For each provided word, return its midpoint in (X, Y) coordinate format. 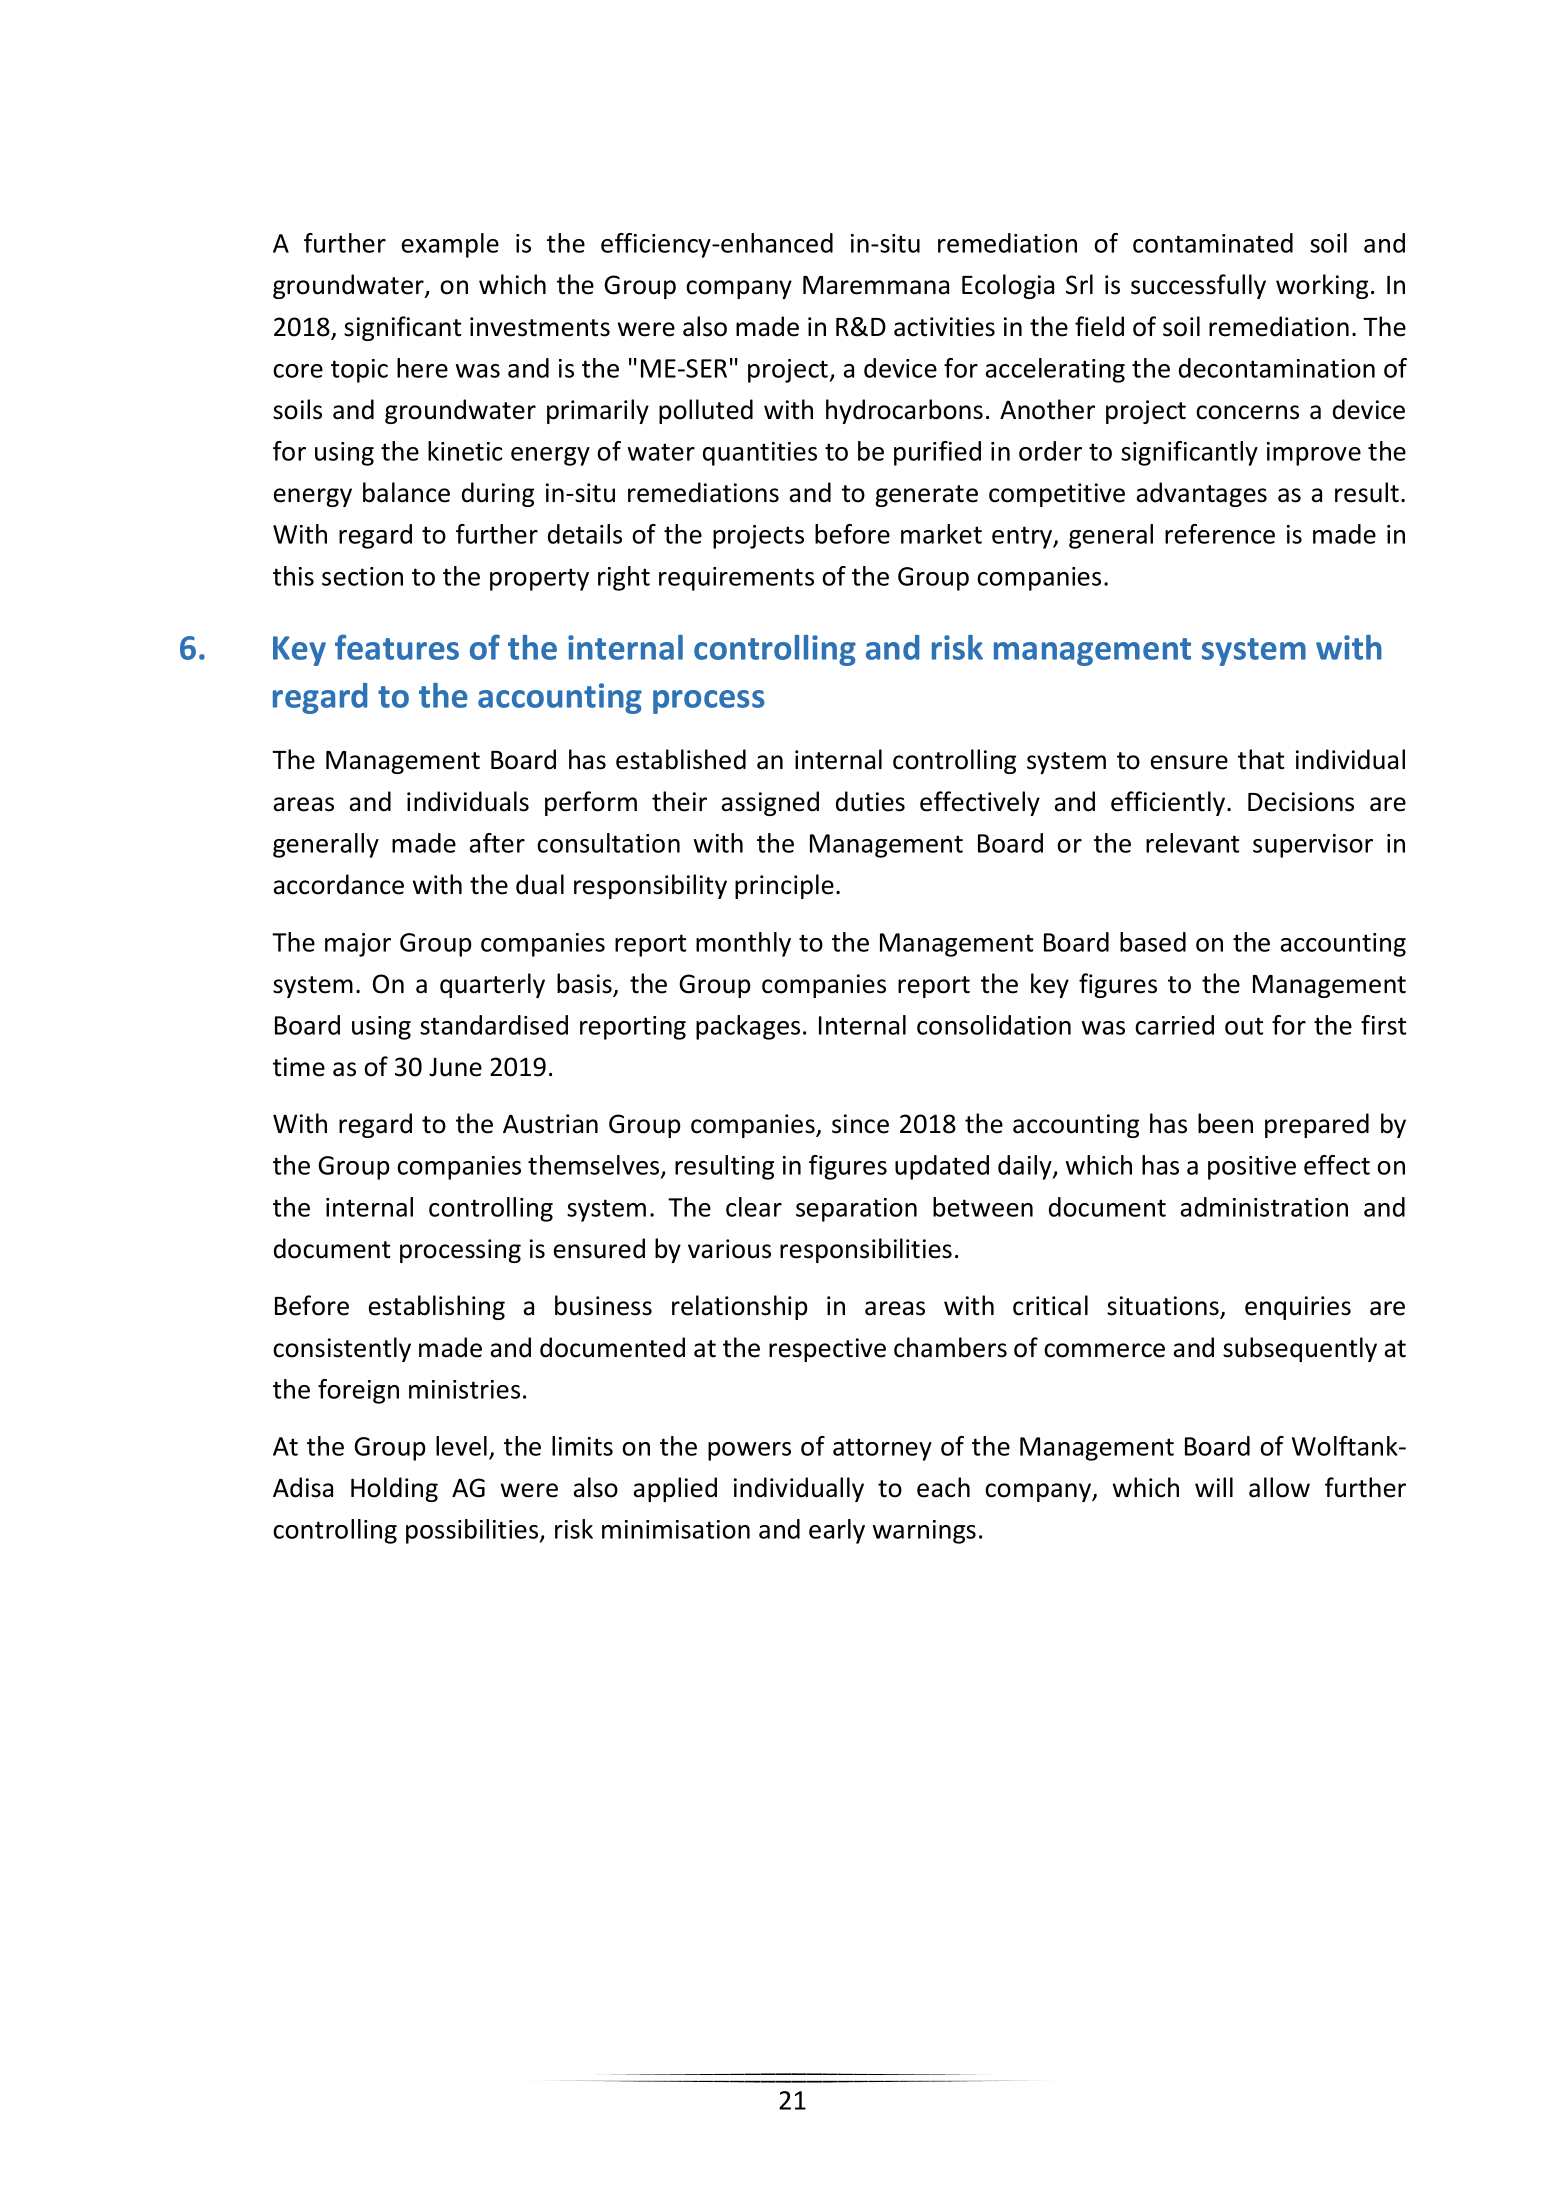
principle (784, 886)
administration (1264, 1207)
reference (1220, 534)
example (450, 245)
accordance (339, 884)
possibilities (473, 1531)
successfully (1198, 286)
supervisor (1313, 846)
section (362, 576)
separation (856, 1210)
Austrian (550, 1124)
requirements (736, 579)
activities (944, 327)
